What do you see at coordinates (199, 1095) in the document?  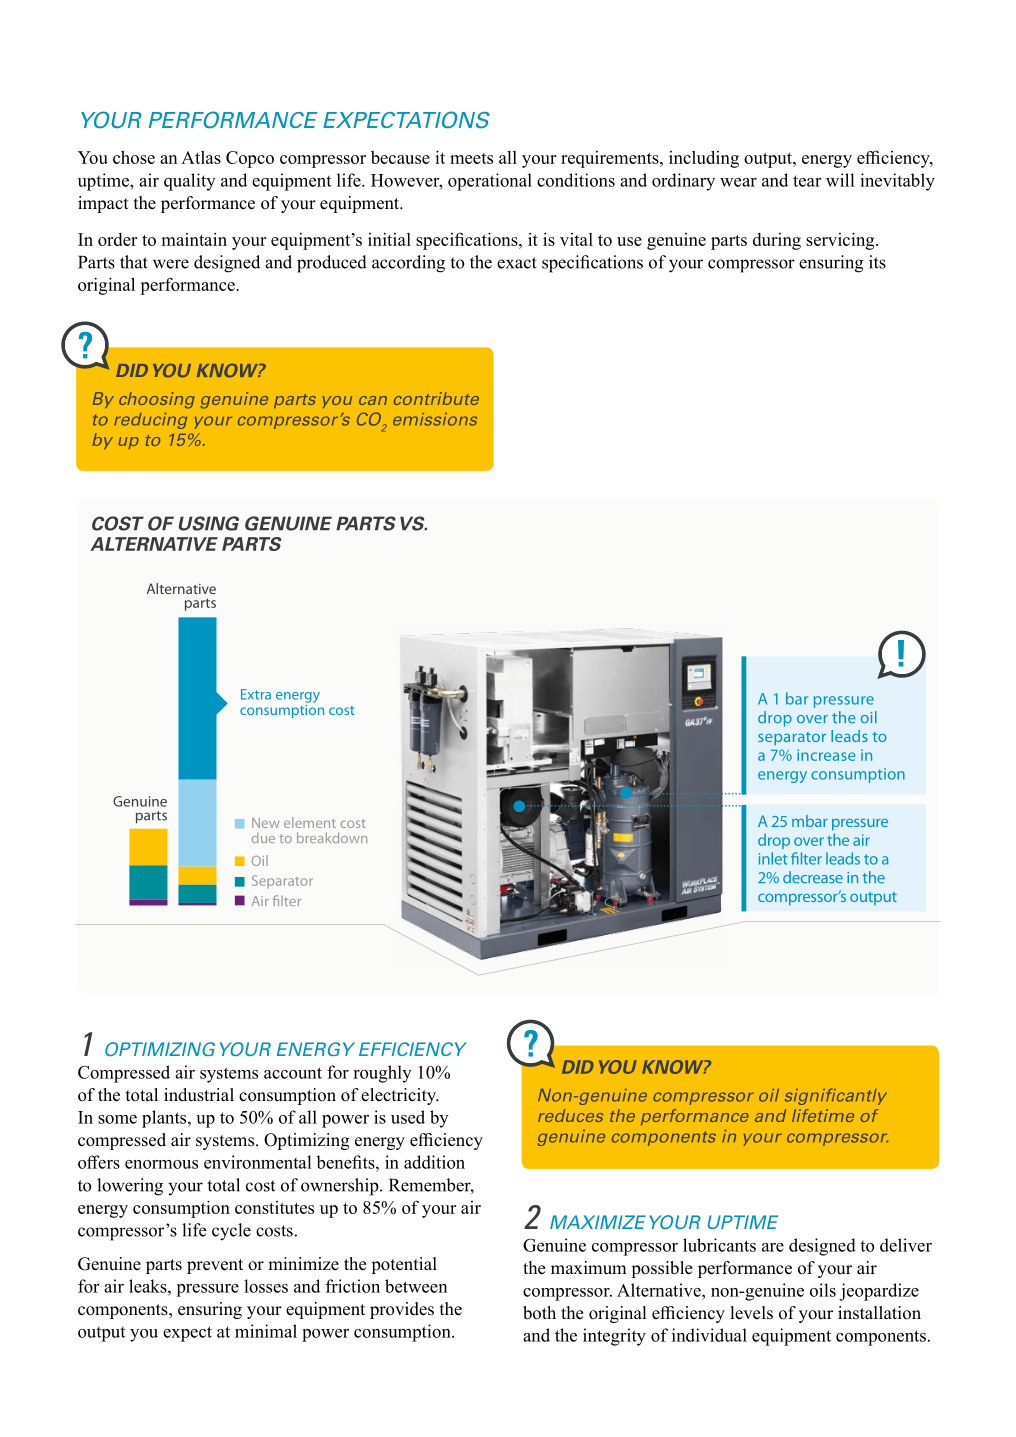 I see `industrial` at bounding box center [199, 1095].
